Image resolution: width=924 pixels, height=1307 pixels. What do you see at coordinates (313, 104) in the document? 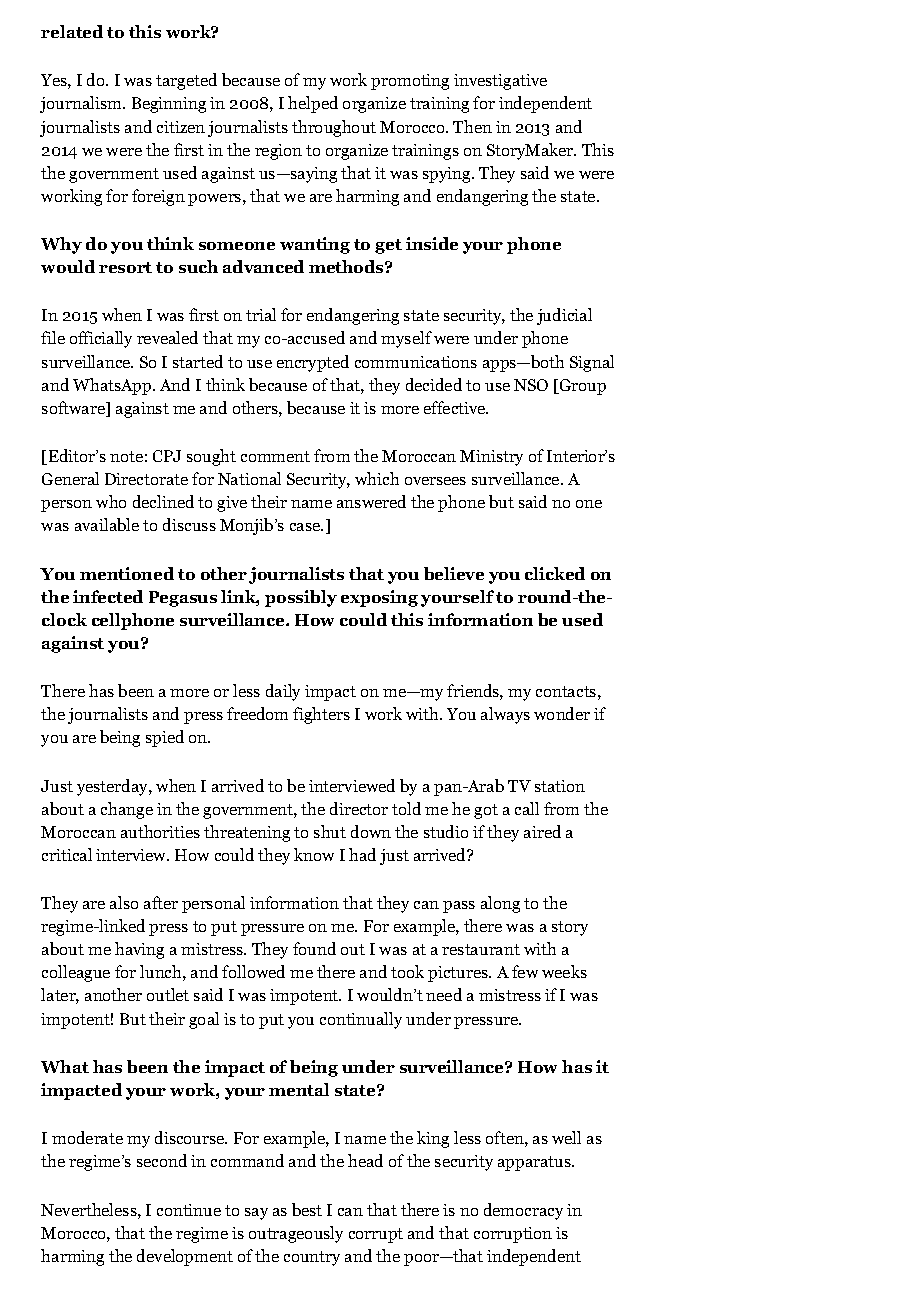
I see `helped` at bounding box center [313, 104].
